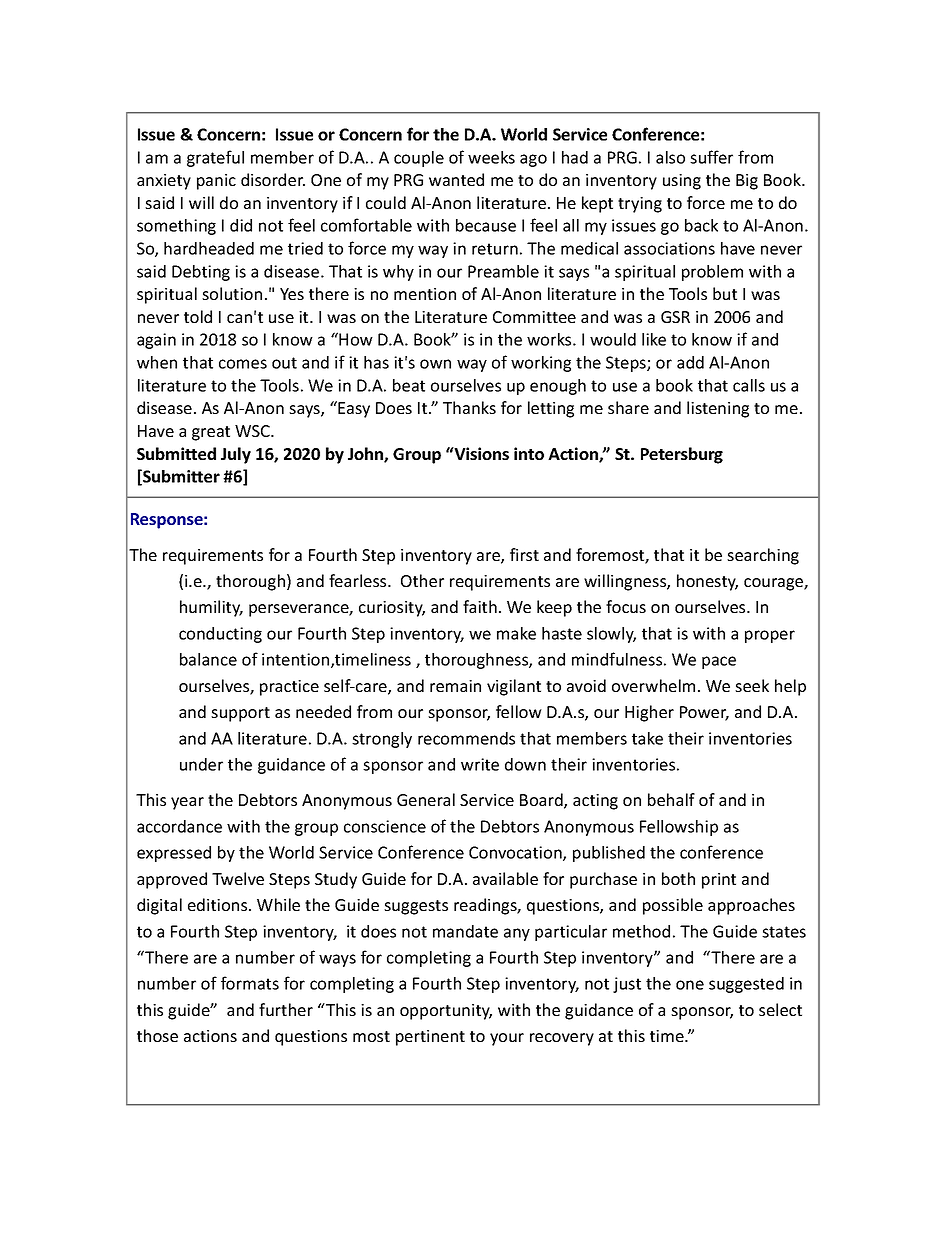  I want to click on Power, so click(704, 713).
